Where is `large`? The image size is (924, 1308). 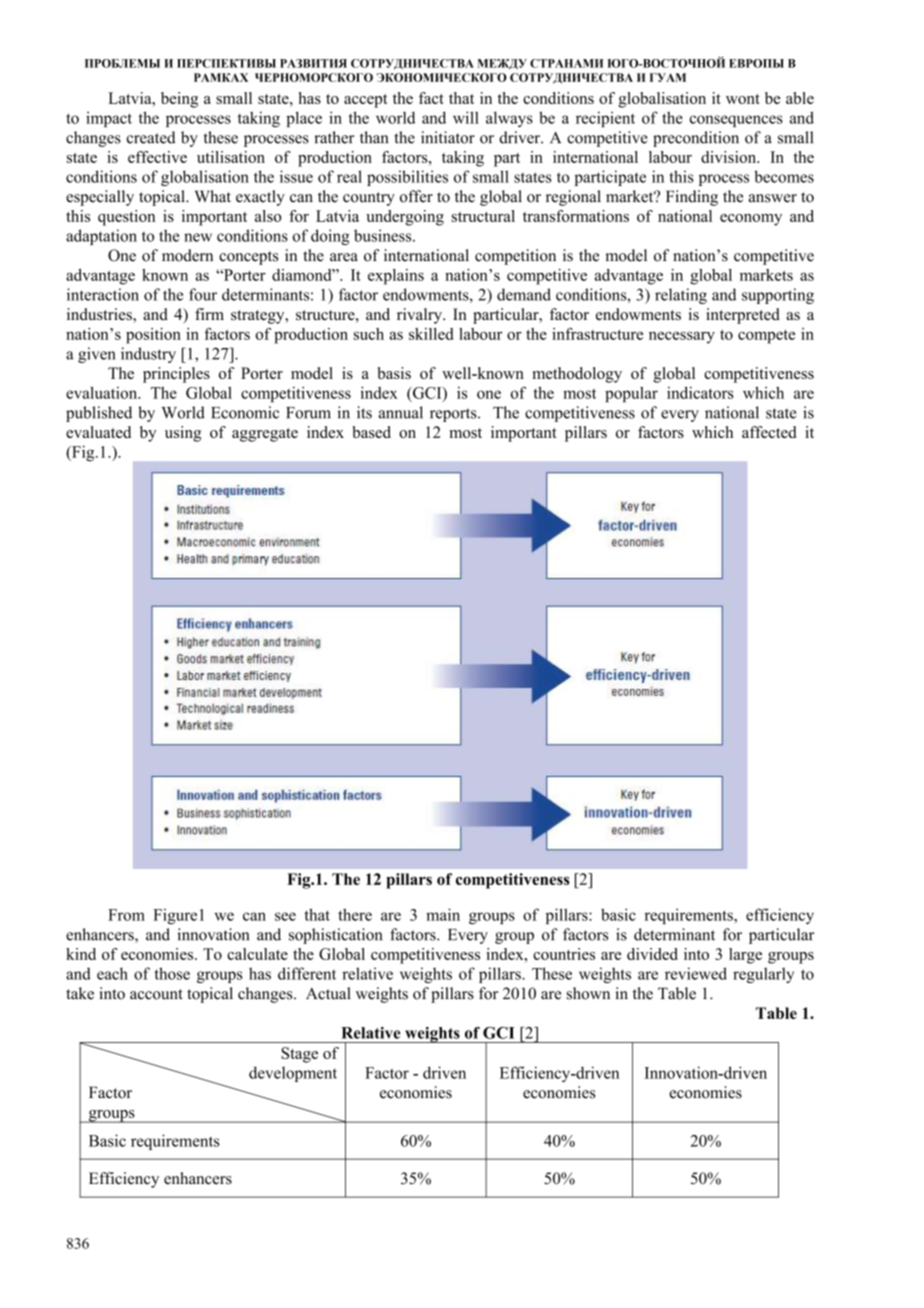 large is located at coordinates (745, 956).
